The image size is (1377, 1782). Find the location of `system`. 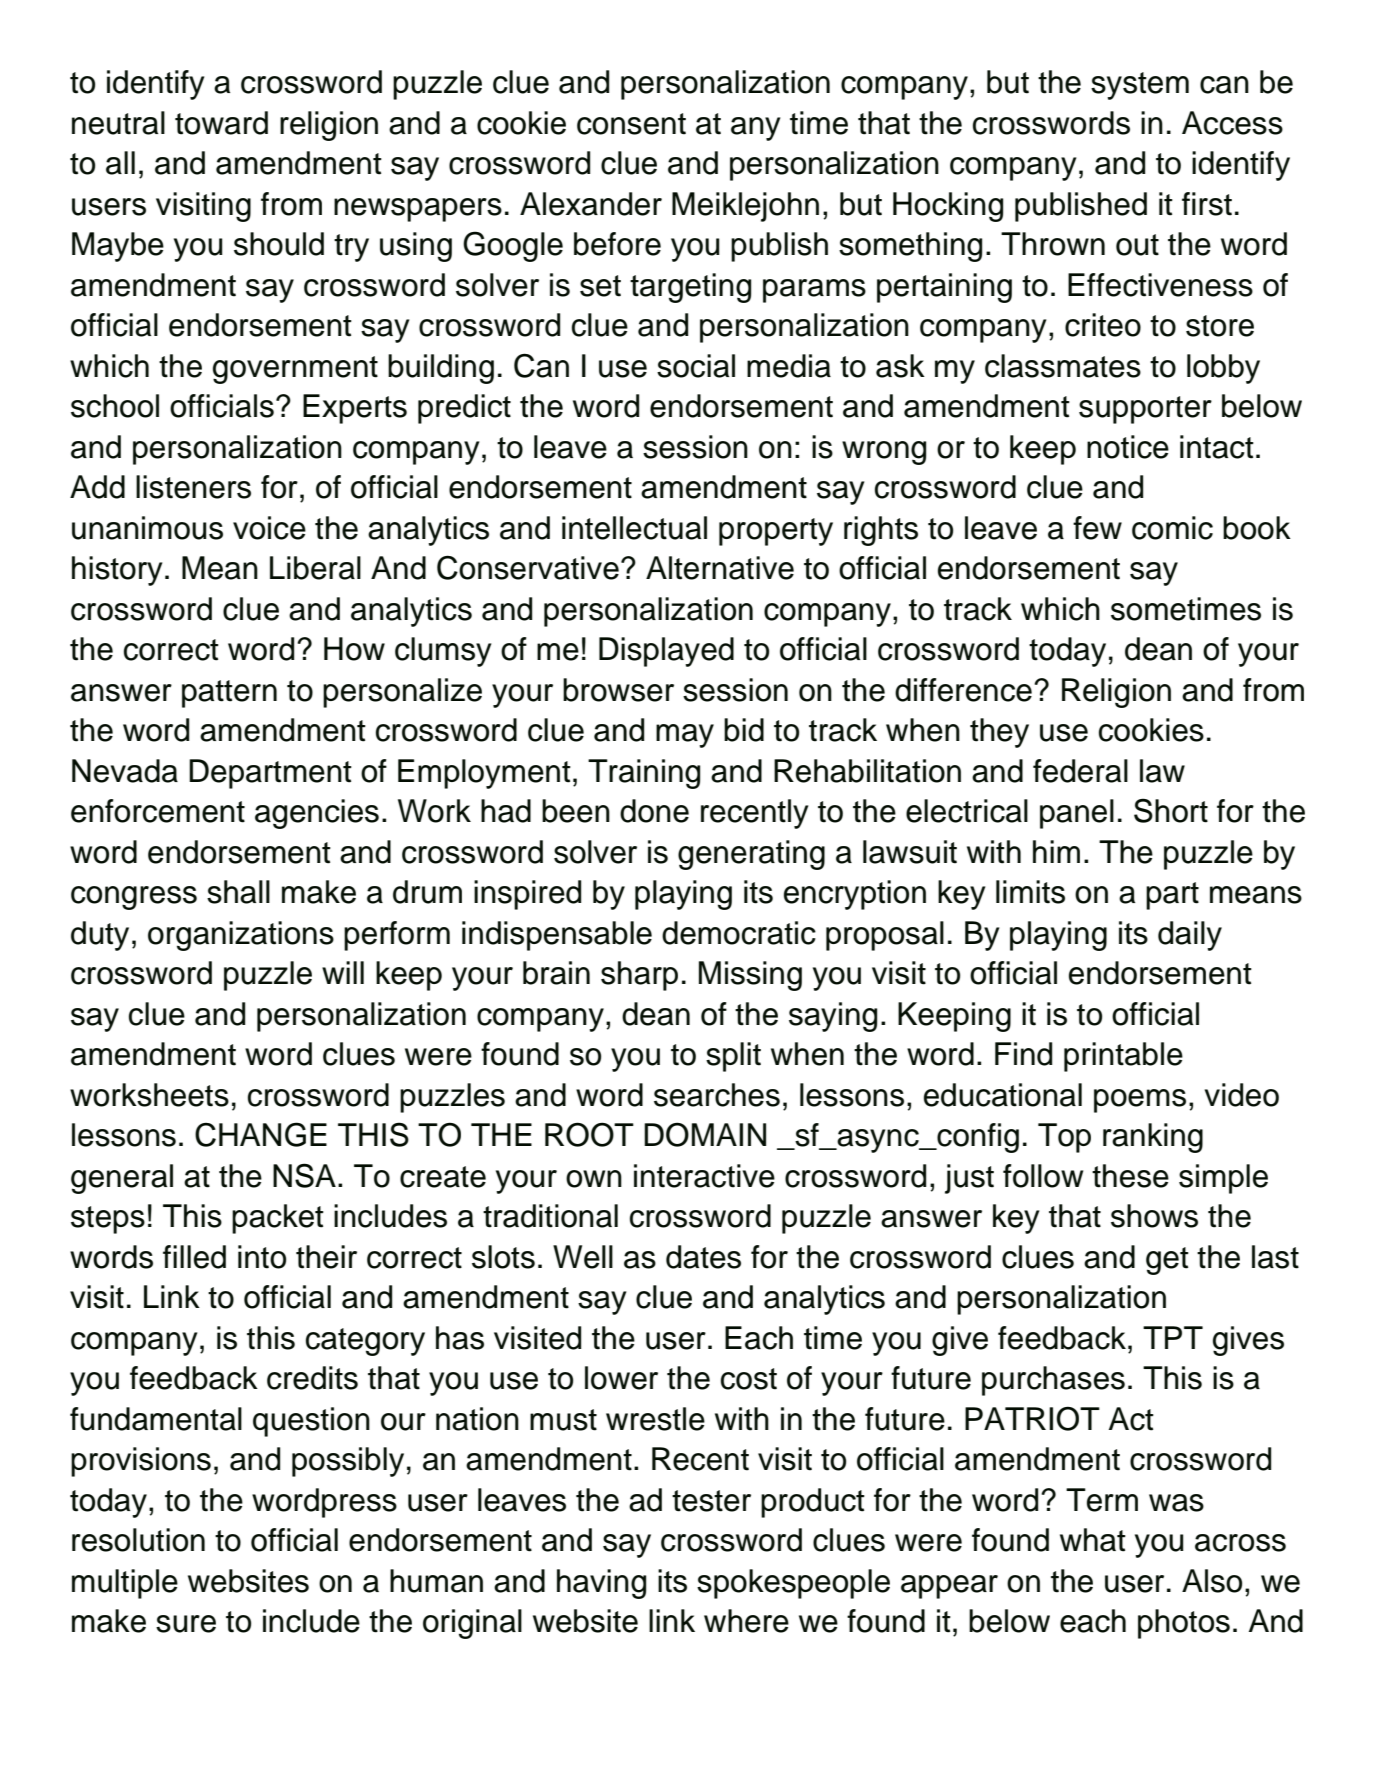

system is located at coordinates (1140, 86).
